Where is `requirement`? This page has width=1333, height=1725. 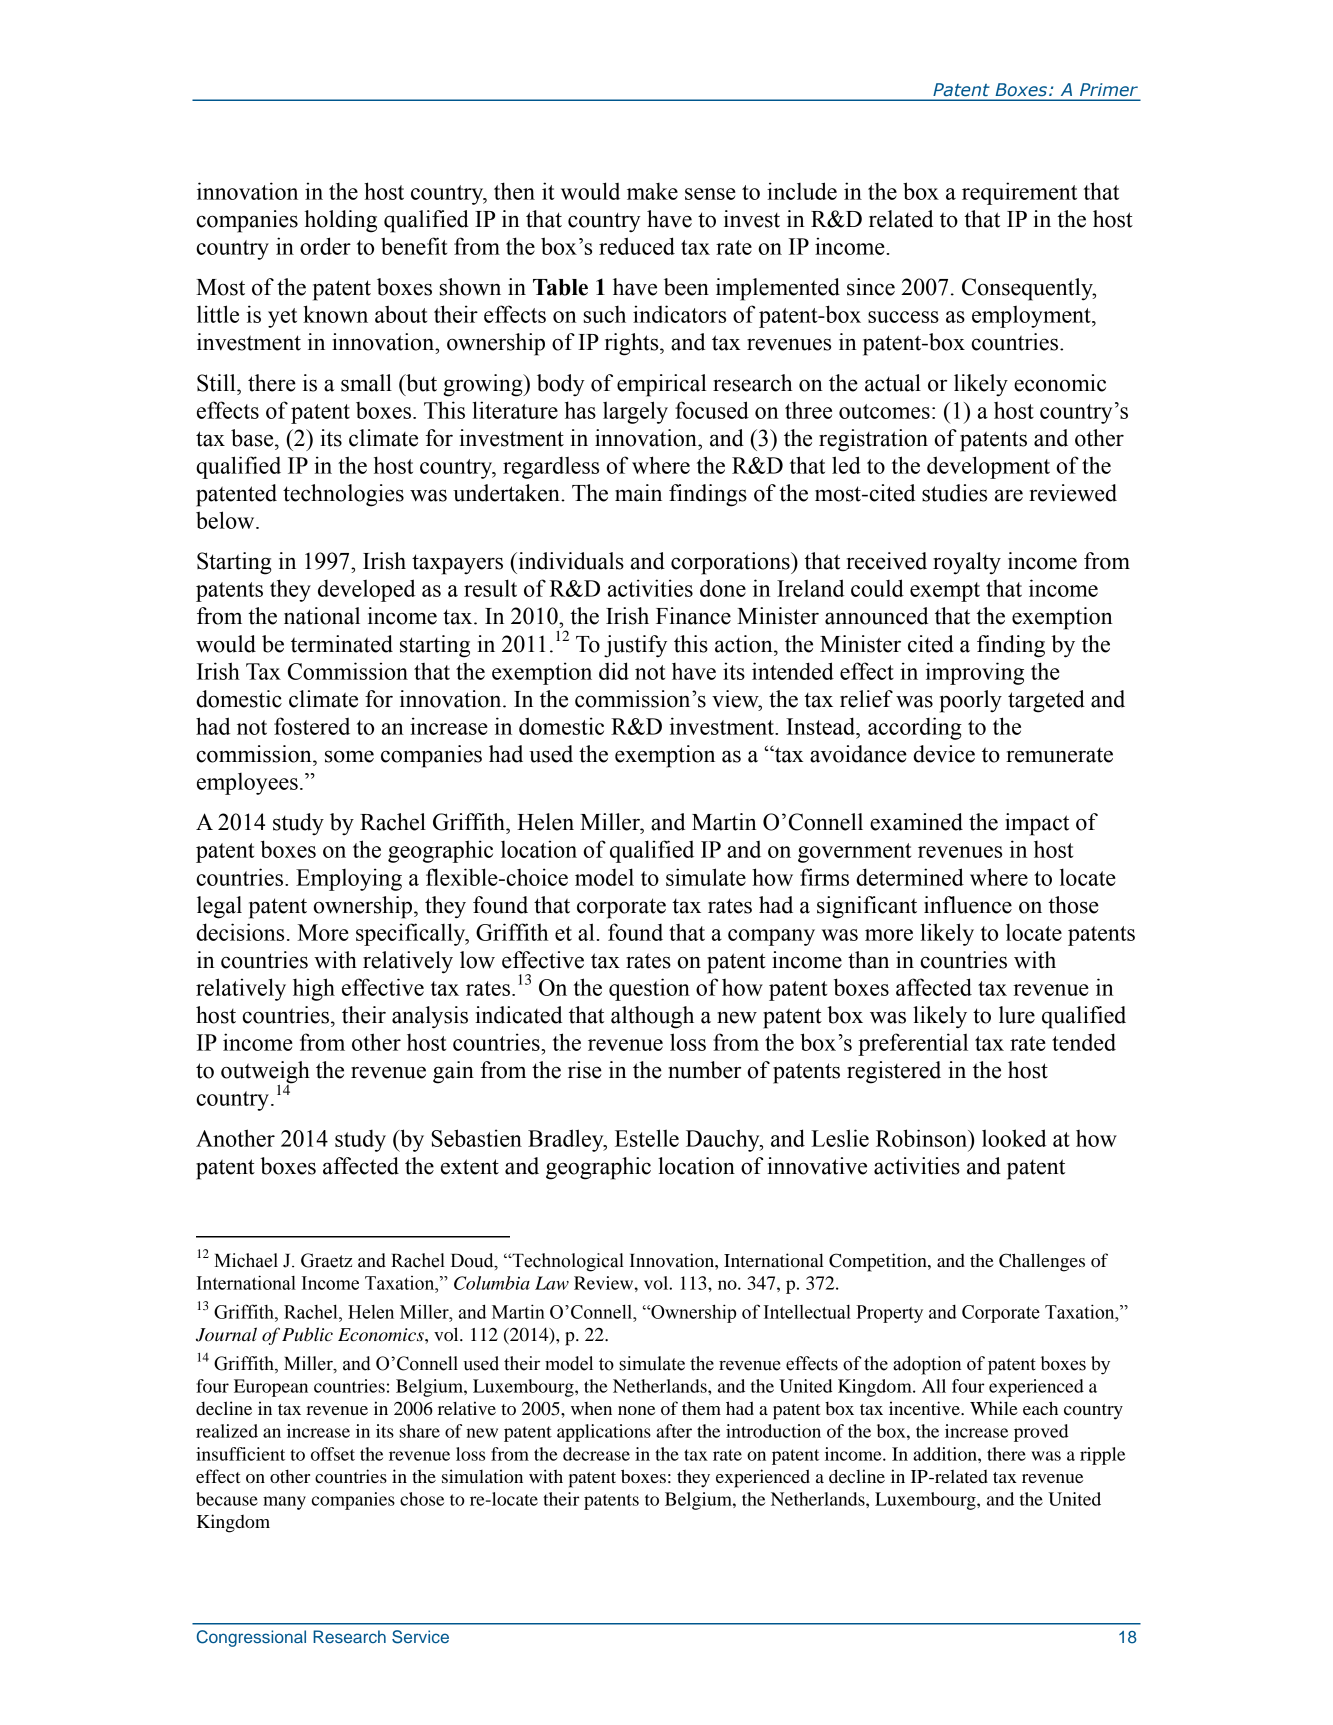
requirement is located at coordinates (1019, 193).
